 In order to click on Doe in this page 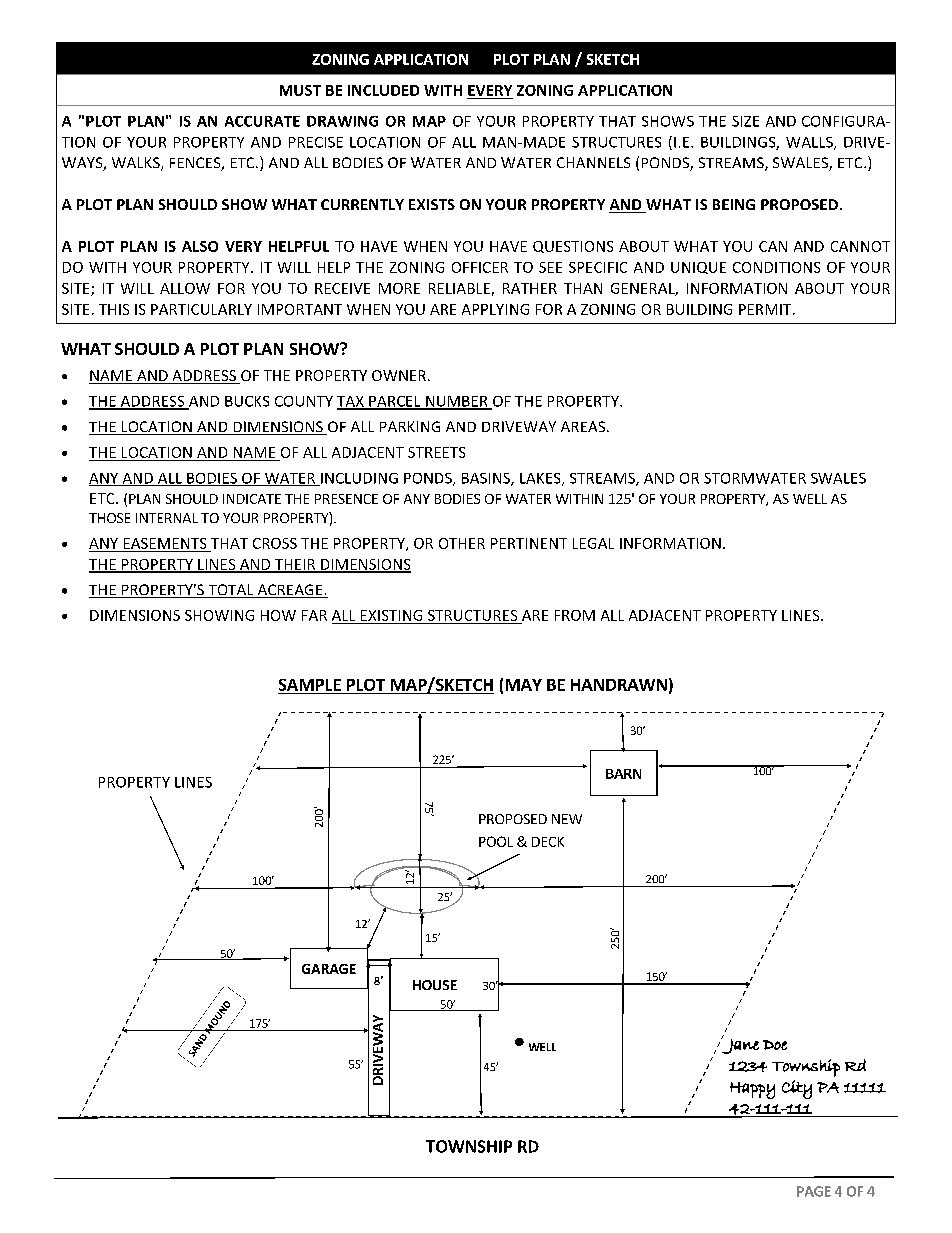, I will do `click(775, 1045)`.
